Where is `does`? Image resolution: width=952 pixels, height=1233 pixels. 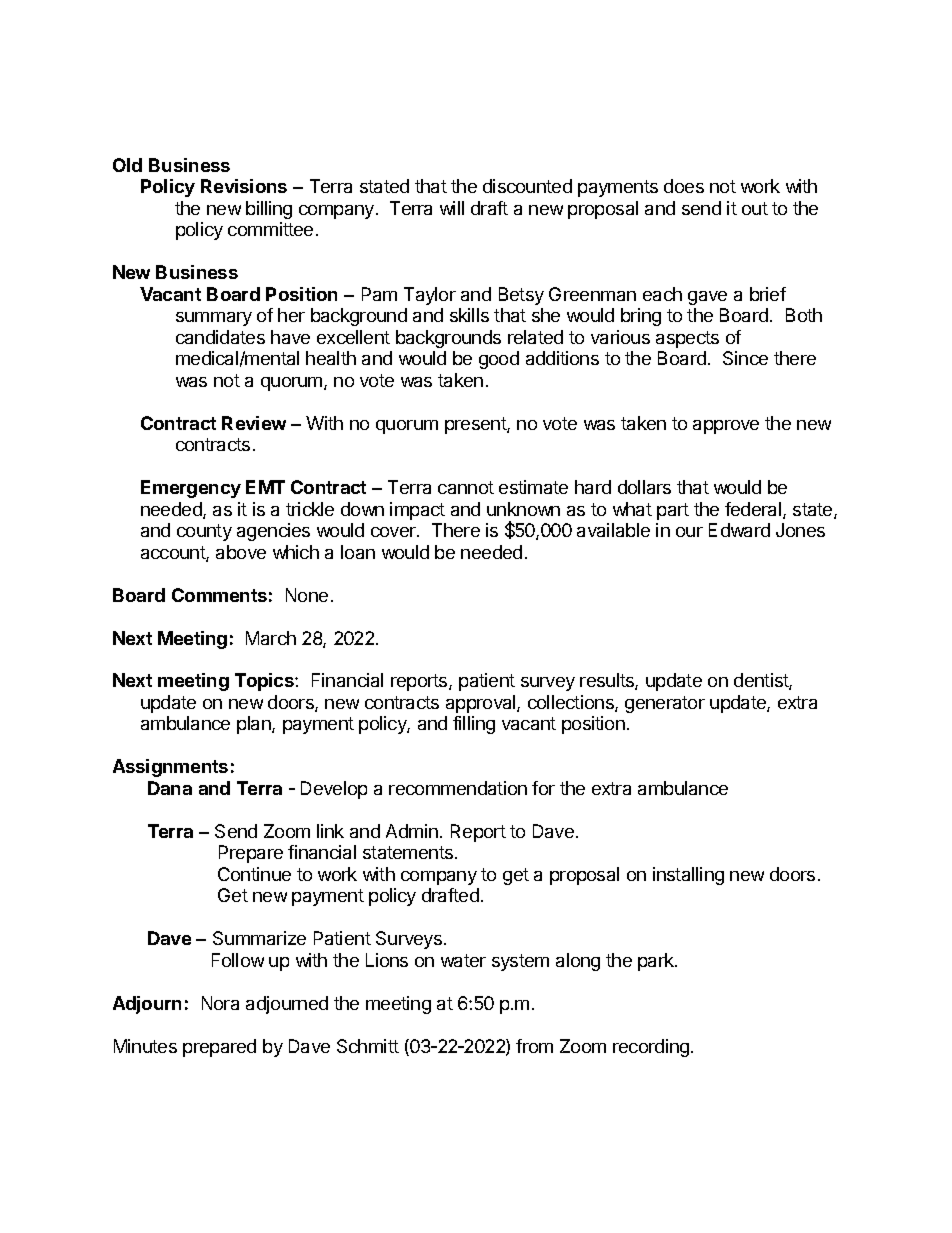 does is located at coordinates (684, 186).
